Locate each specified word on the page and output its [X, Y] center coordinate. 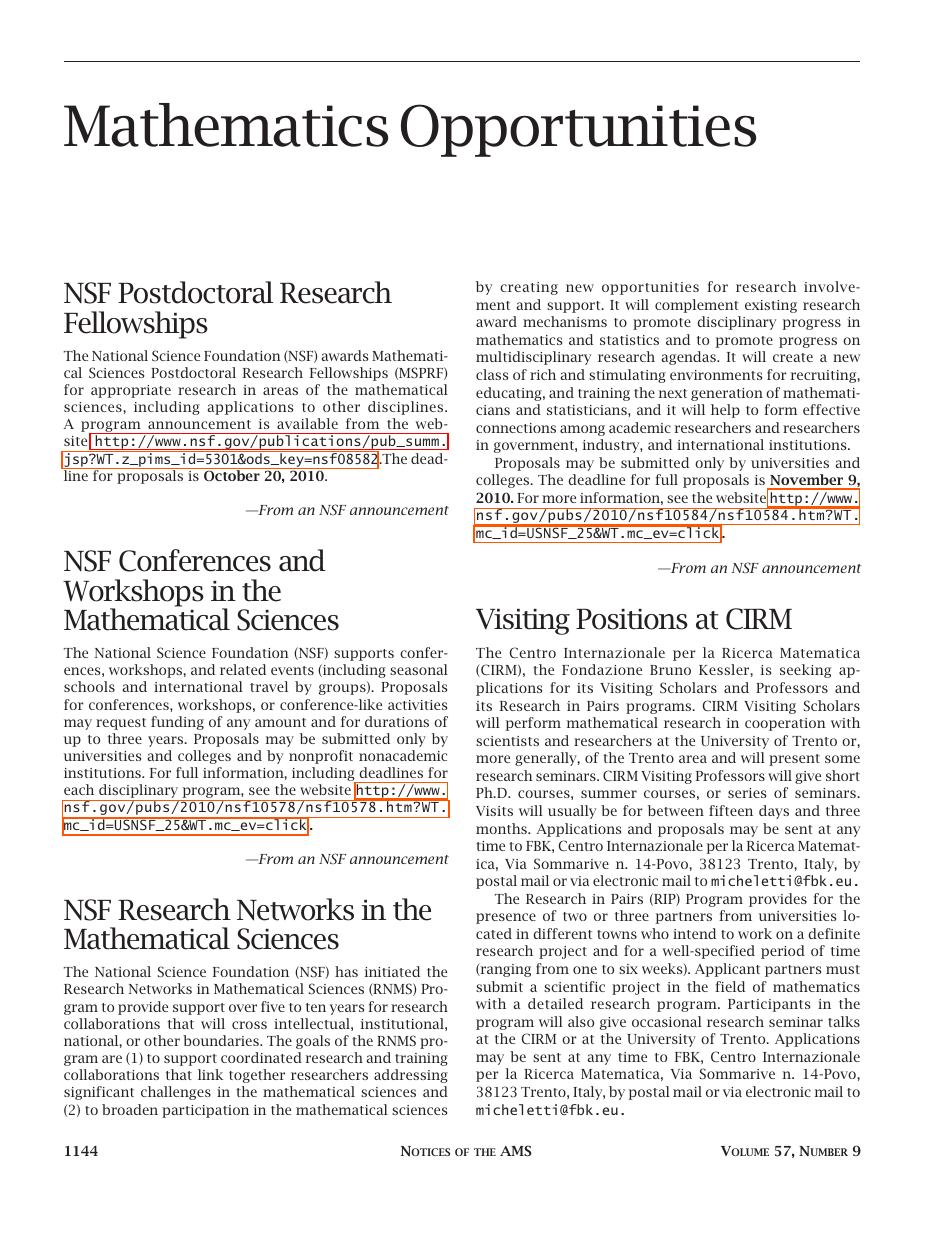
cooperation [785, 724]
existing [771, 306]
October [232, 474]
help [725, 411]
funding [177, 723]
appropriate [131, 391]
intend [694, 933]
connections [516, 428]
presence [506, 918]
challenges [176, 1093]
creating [529, 288]
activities [417, 705]
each [79, 789]
